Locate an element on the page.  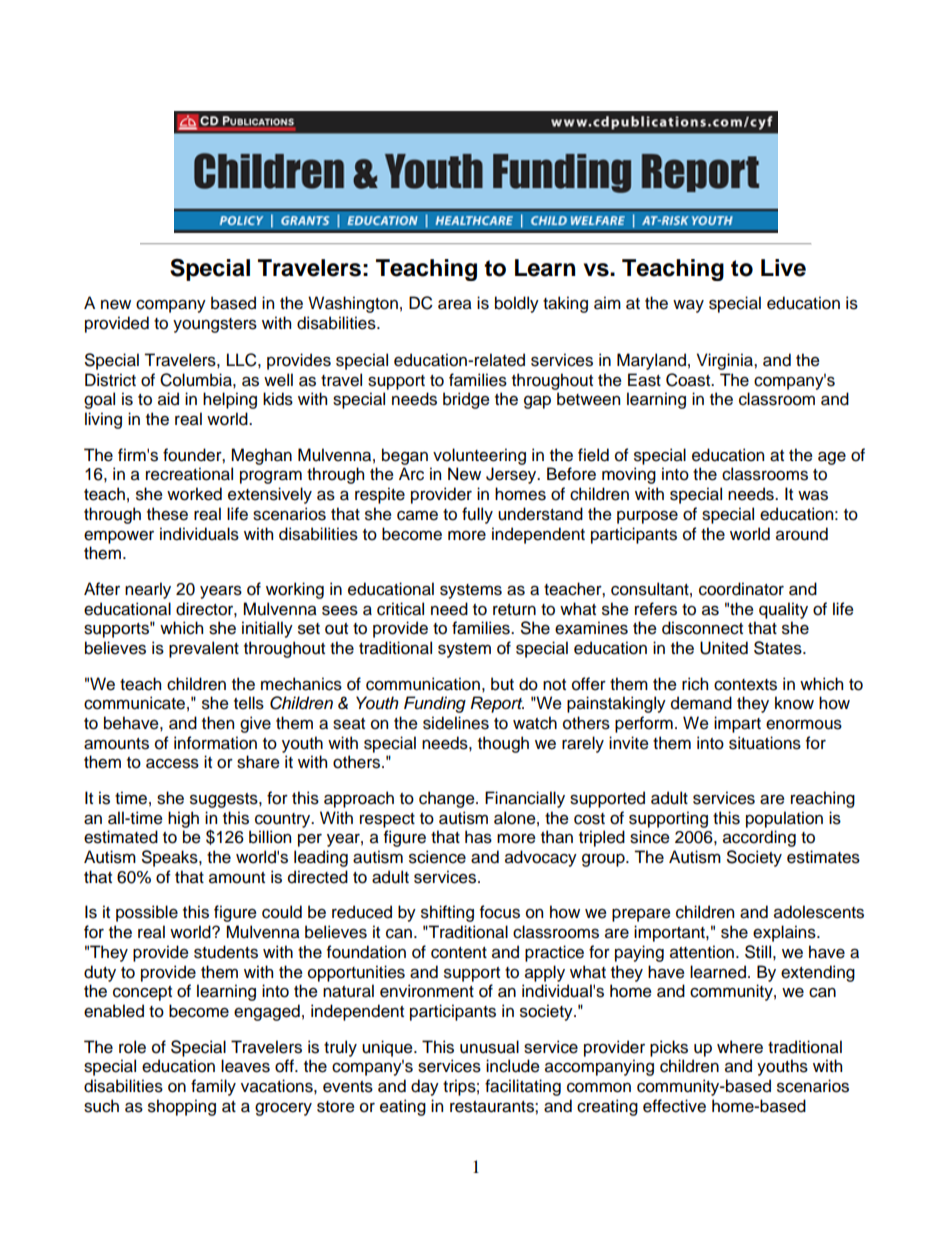
contexts is located at coordinates (745, 685).
